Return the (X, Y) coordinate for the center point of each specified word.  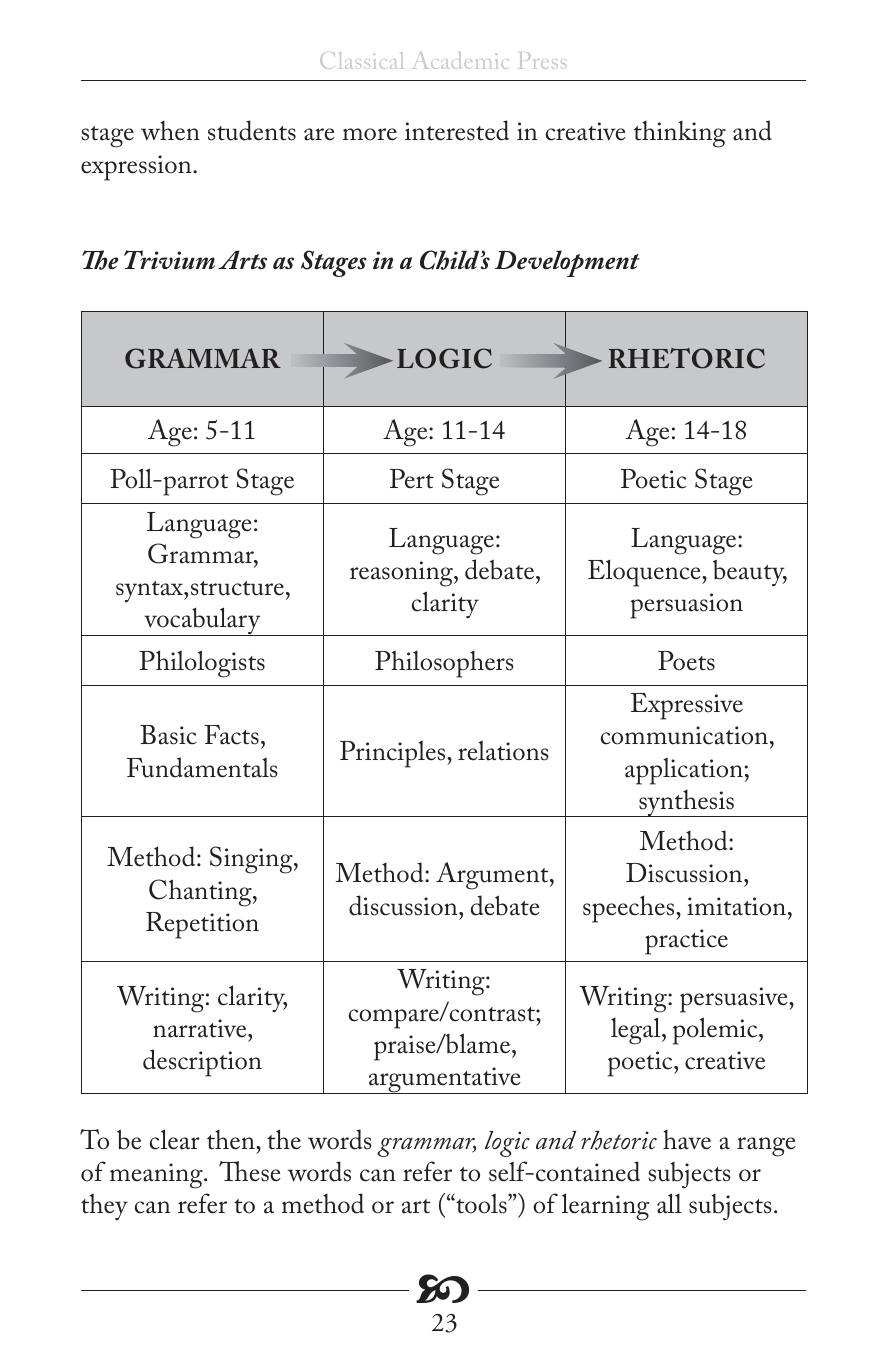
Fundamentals (202, 767)
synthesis (686, 803)
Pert (412, 479)
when (170, 131)
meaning (157, 1176)
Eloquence (645, 573)
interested (457, 130)
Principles (394, 754)
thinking (680, 134)
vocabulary (202, 621)
